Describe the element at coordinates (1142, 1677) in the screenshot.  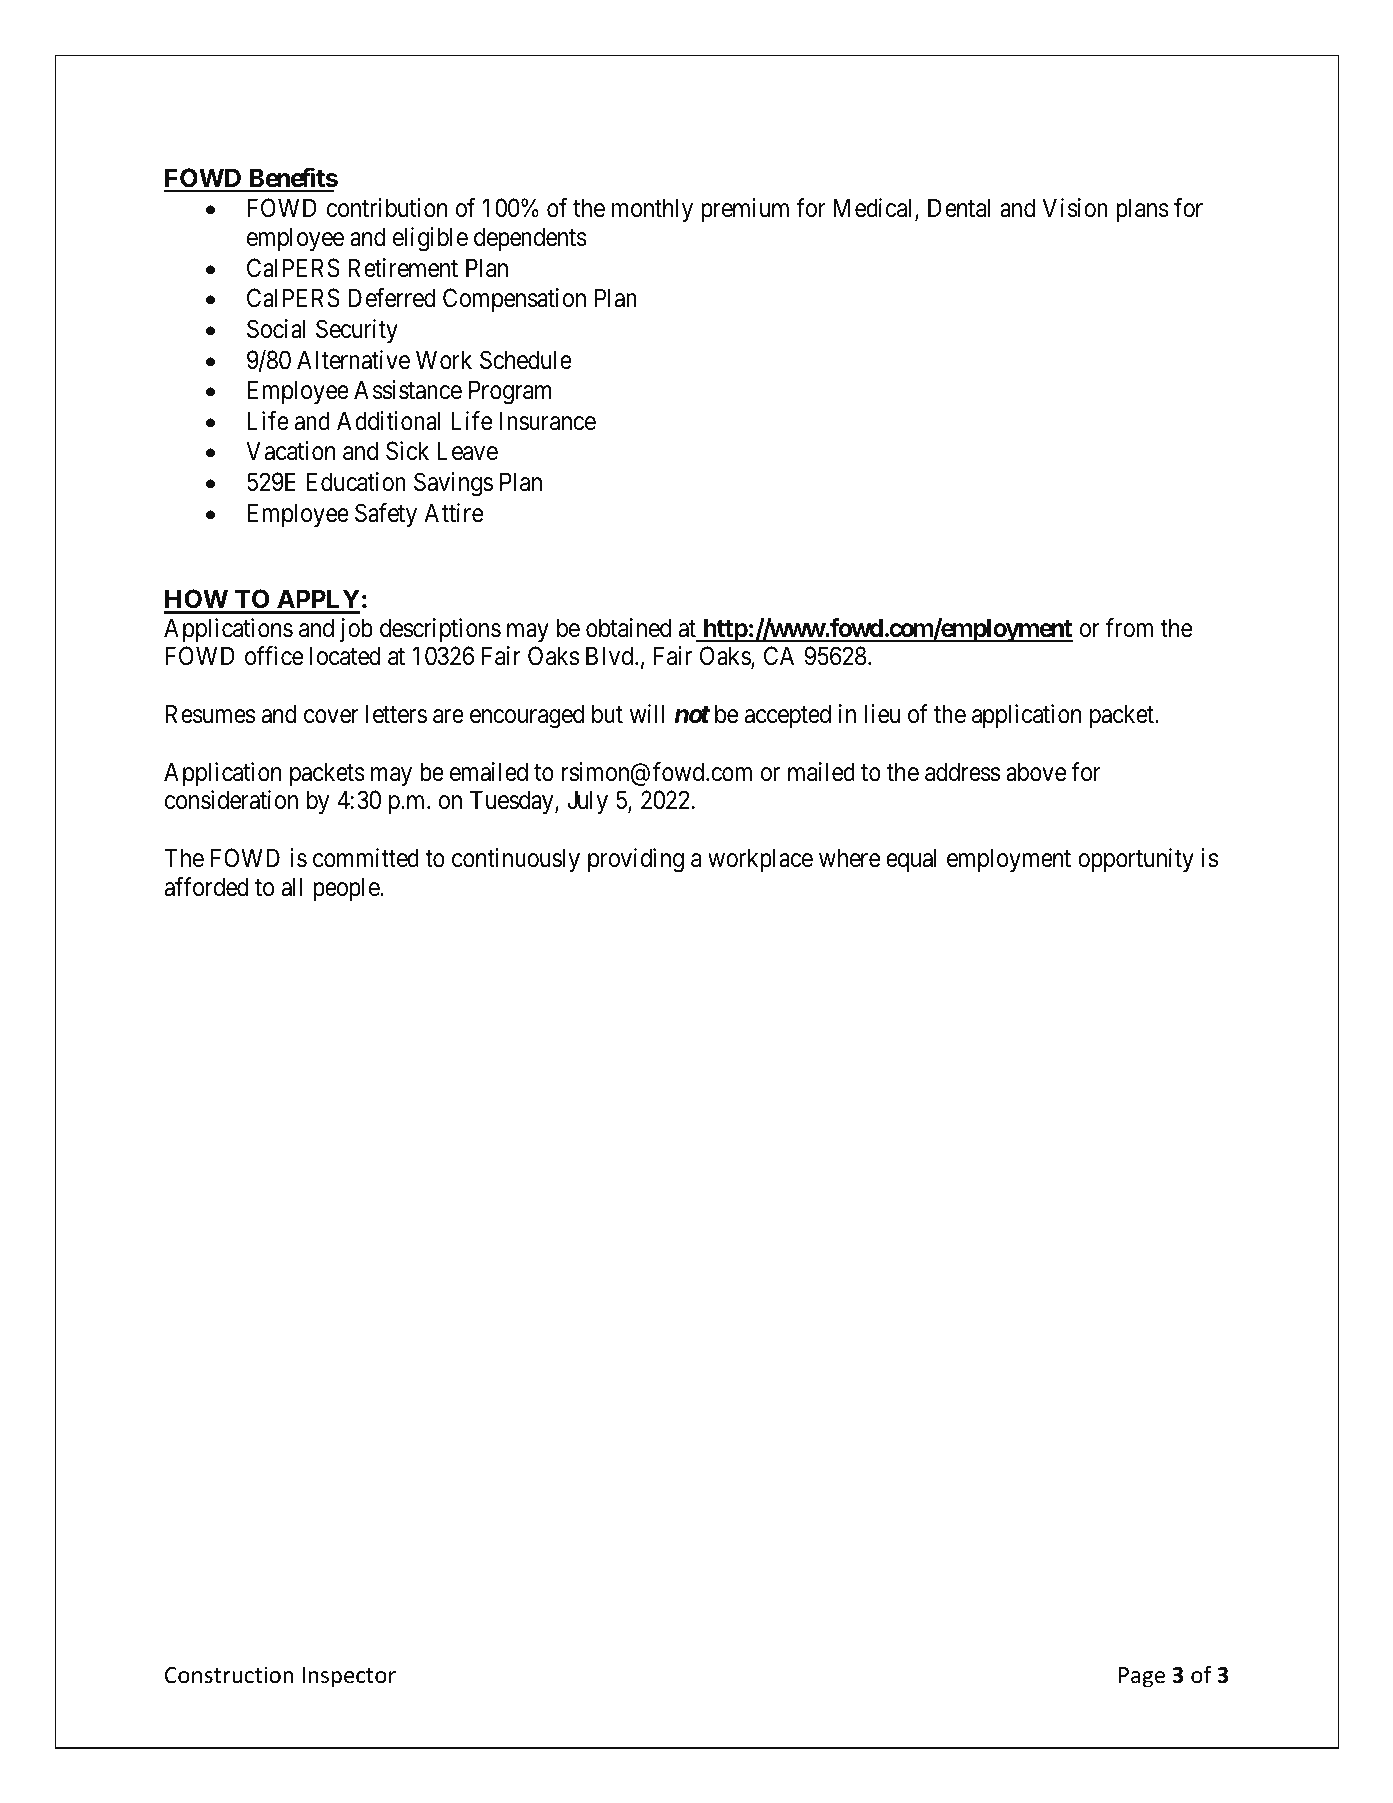
I see `Page` at that location.
